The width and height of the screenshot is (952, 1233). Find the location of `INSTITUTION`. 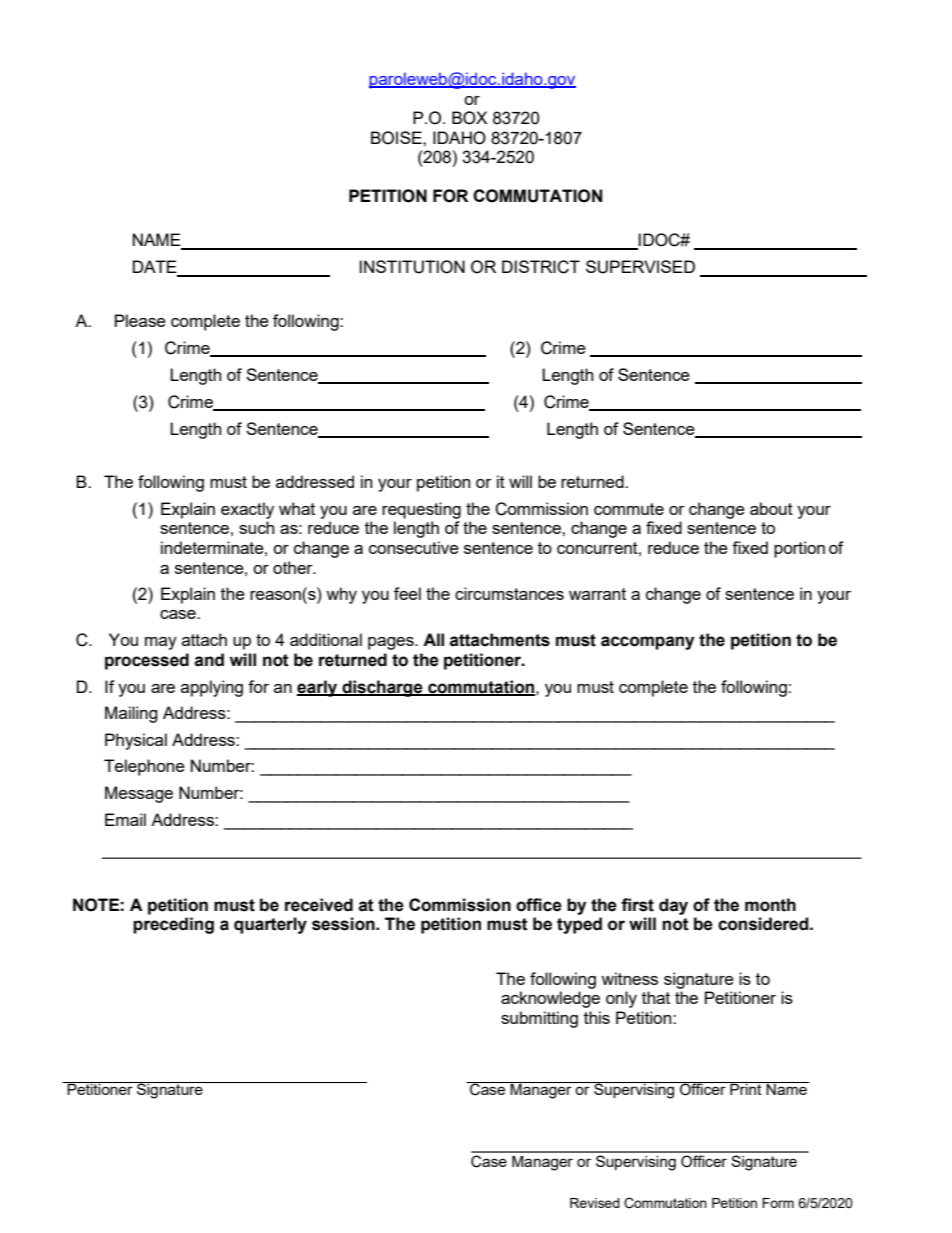

INSTITUTION is located at coordinates (412, 267).
